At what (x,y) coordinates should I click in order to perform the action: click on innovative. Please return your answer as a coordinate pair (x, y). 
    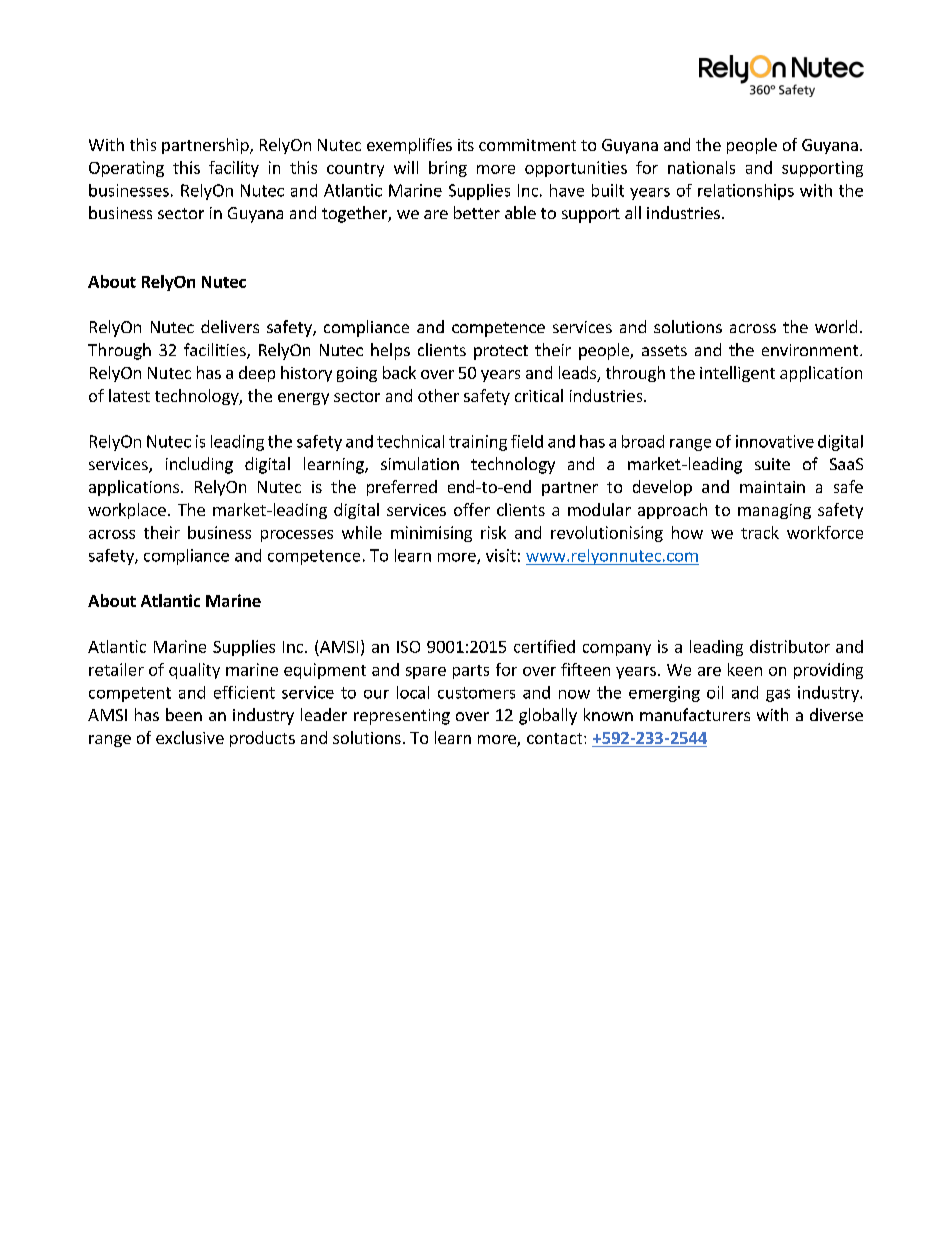
    Looking at the image, I should click on (775, 441).
